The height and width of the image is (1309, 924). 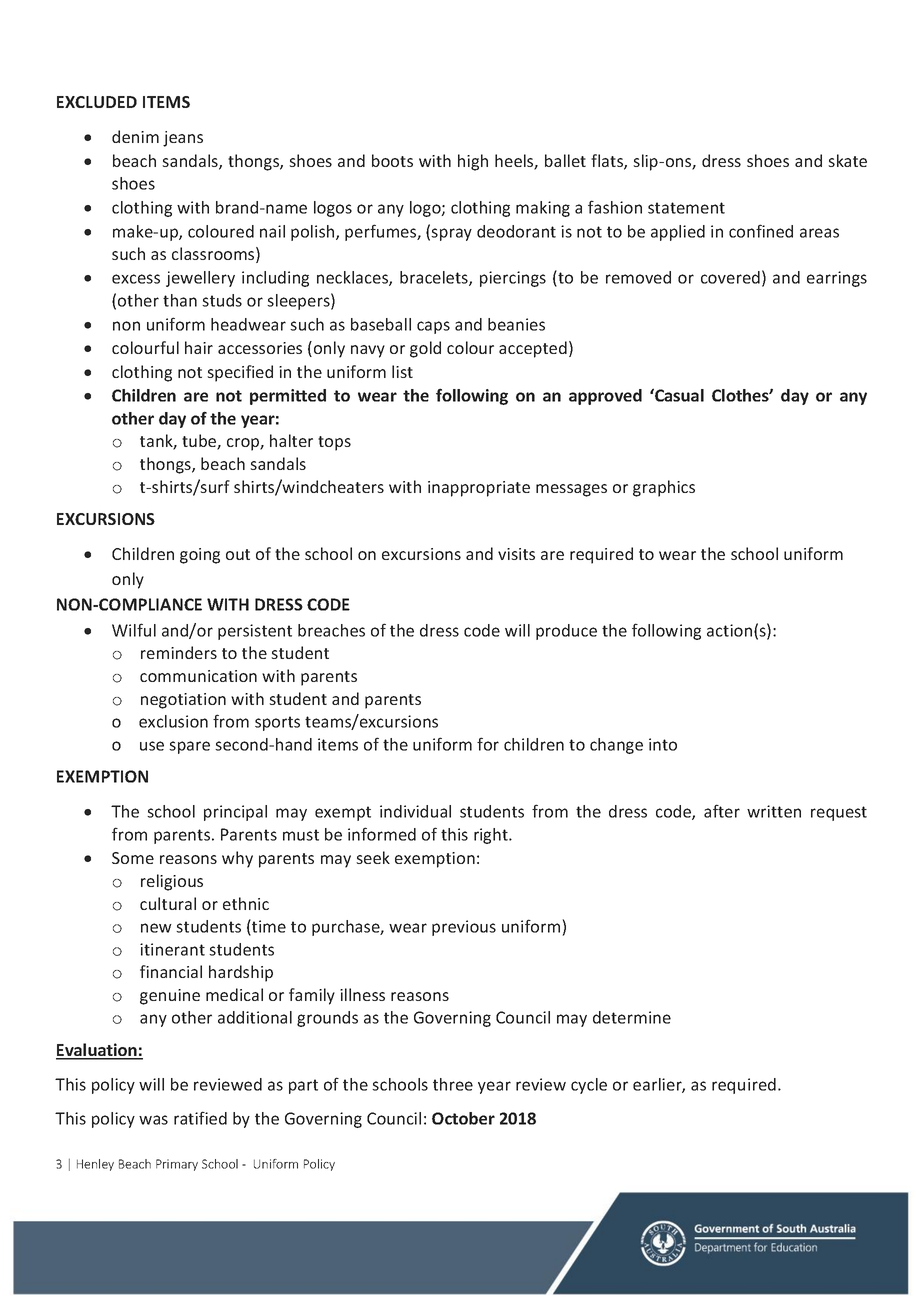 I want to click on into, so click(x=663, y=744).
